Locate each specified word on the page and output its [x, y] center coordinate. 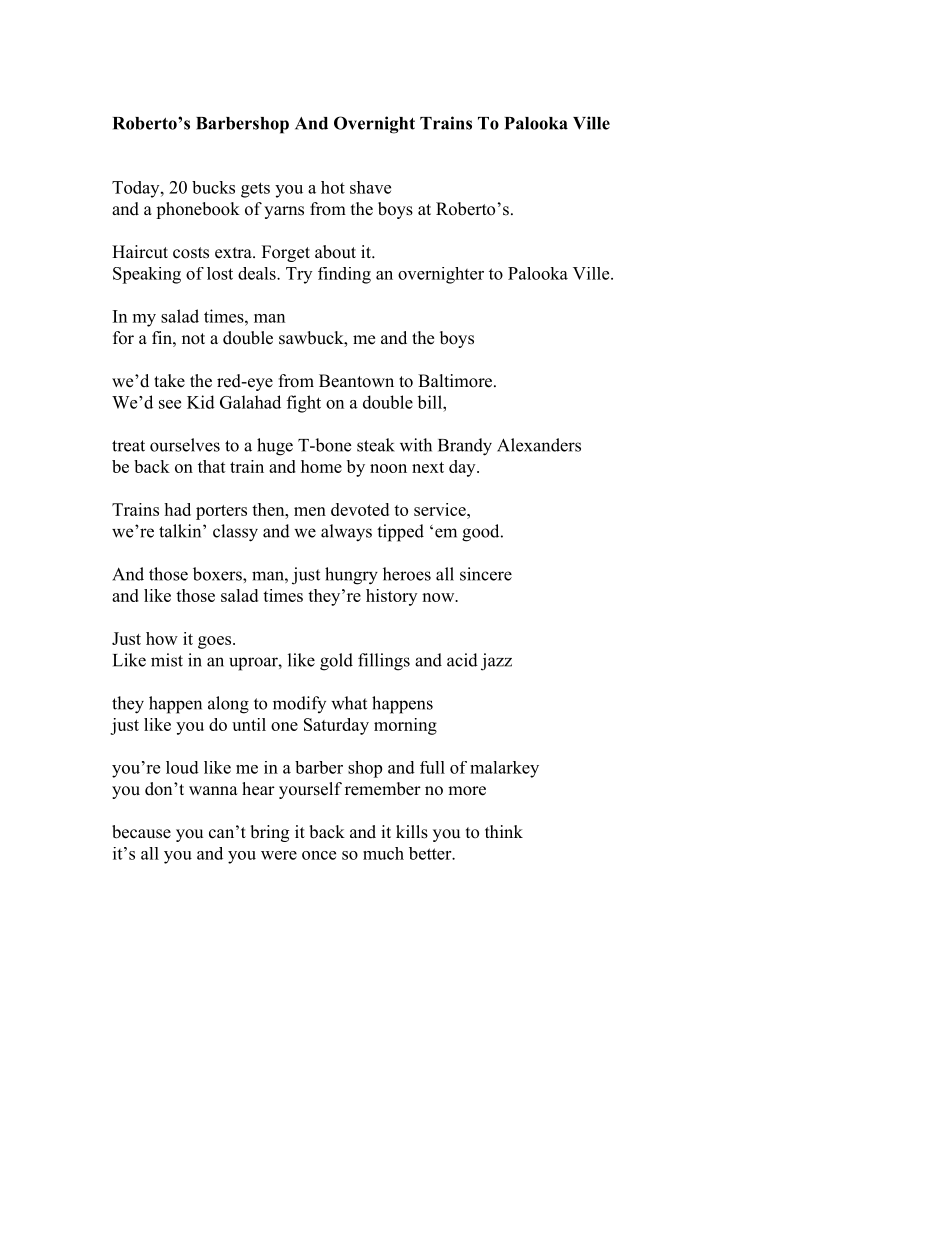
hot [333, 187]
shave [370, 187]
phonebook [198, 210]
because [141, 832]
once [319, 855]
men [310, 511]
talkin [181, 531]
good [482, 533]
